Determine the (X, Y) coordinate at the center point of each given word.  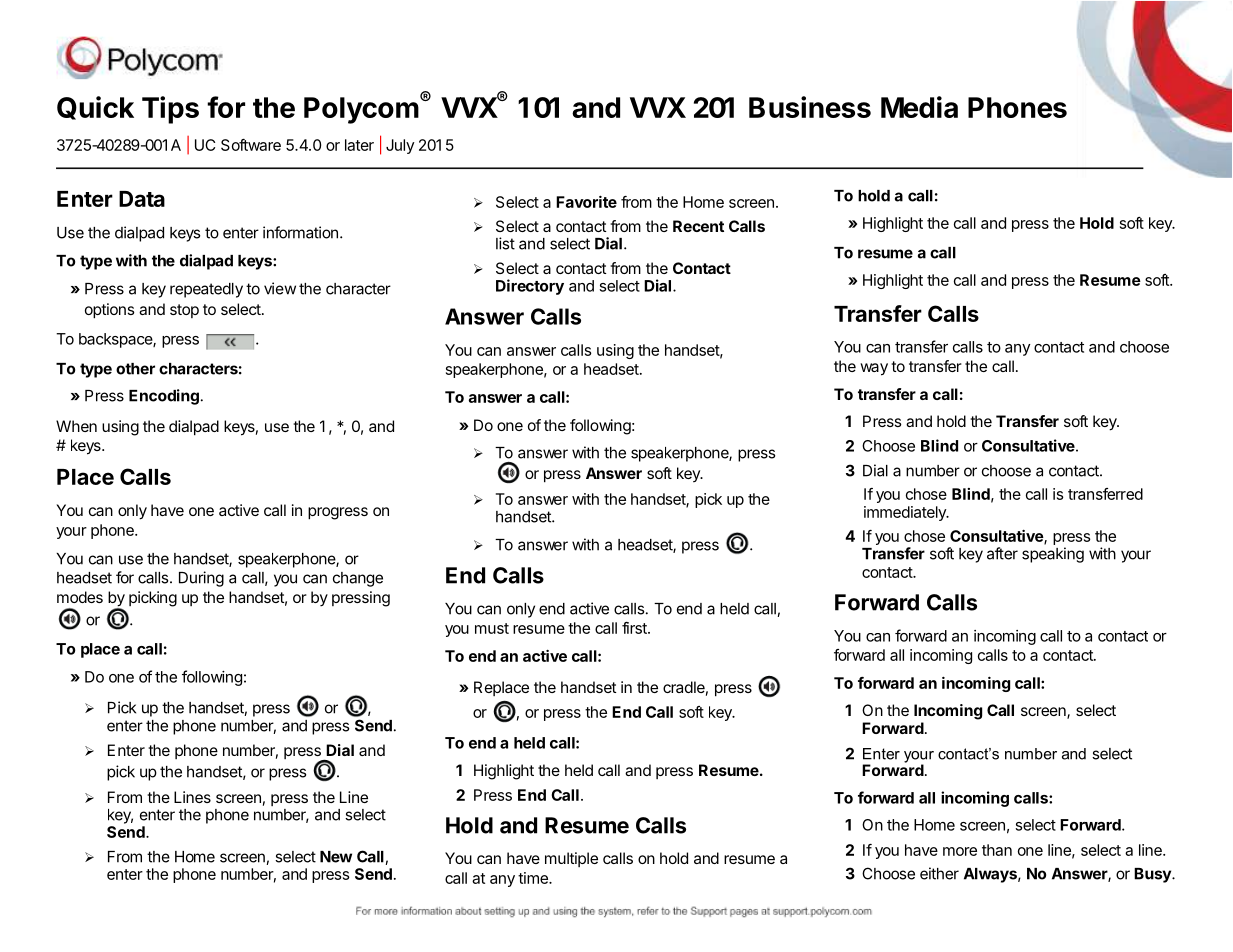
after (1002, 553)
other (135, 369)
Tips (170, 110)
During (201, 579)
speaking (1053, 555)
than (997, 850)
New (336, 857)
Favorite (586, 201)
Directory (530, 287)
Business (810, 107)
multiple (571, 859)
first (635, 628)
